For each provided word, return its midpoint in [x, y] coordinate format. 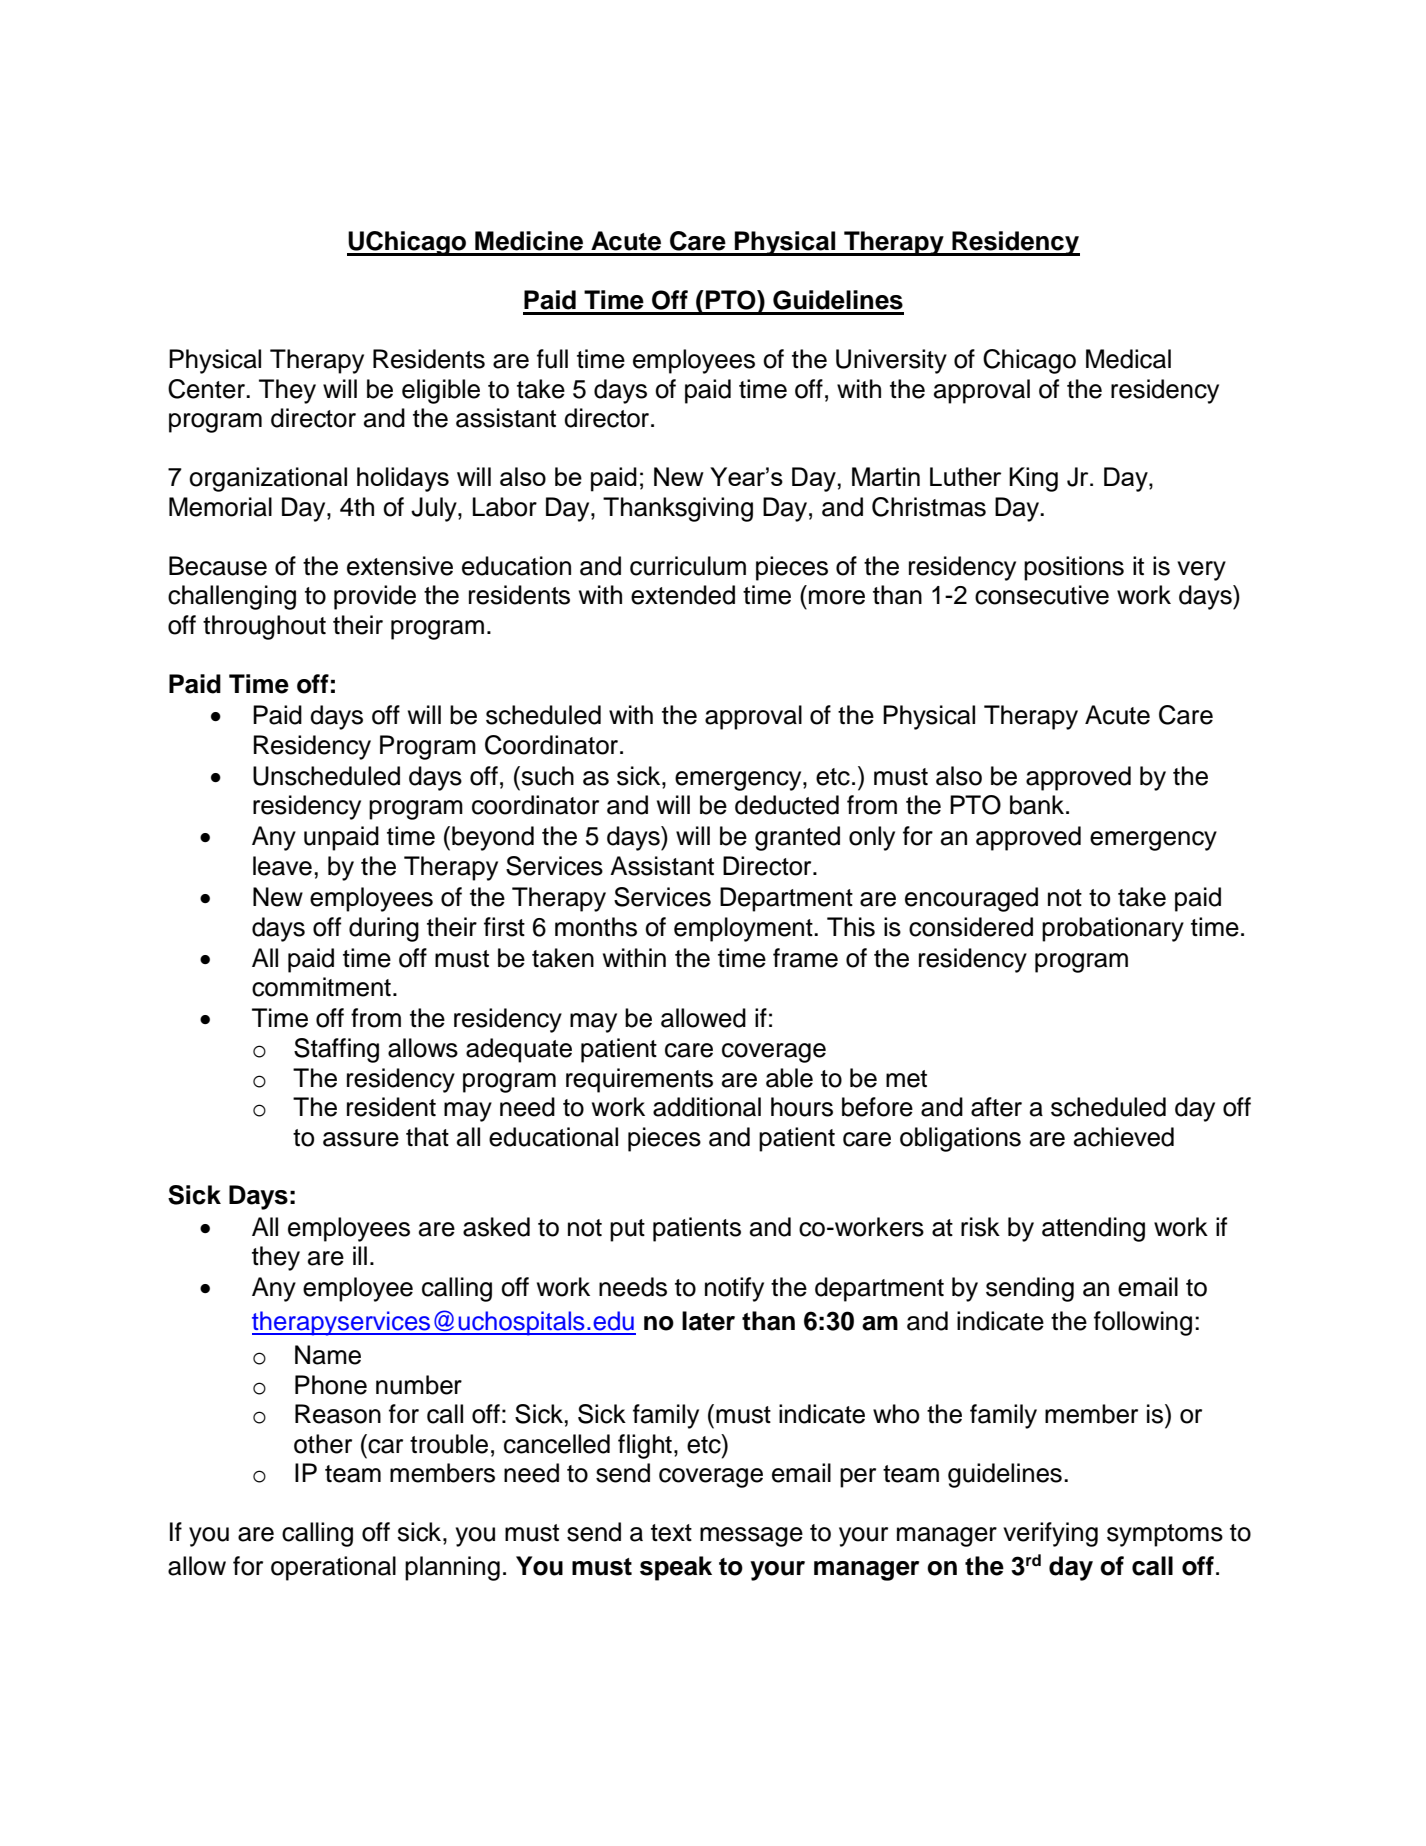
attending [1093, 1229]
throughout [264, 627]
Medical [1128, 359]
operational [333, 1568]
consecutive [1042, 595]
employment [744, 929]
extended [683, 595]
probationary [1113, 929]
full [552, 359]
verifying [1050, 1534]
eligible [441, 391]
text [671, 1533]
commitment [321, 987]
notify [734, 1289]
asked [496, 1227]
